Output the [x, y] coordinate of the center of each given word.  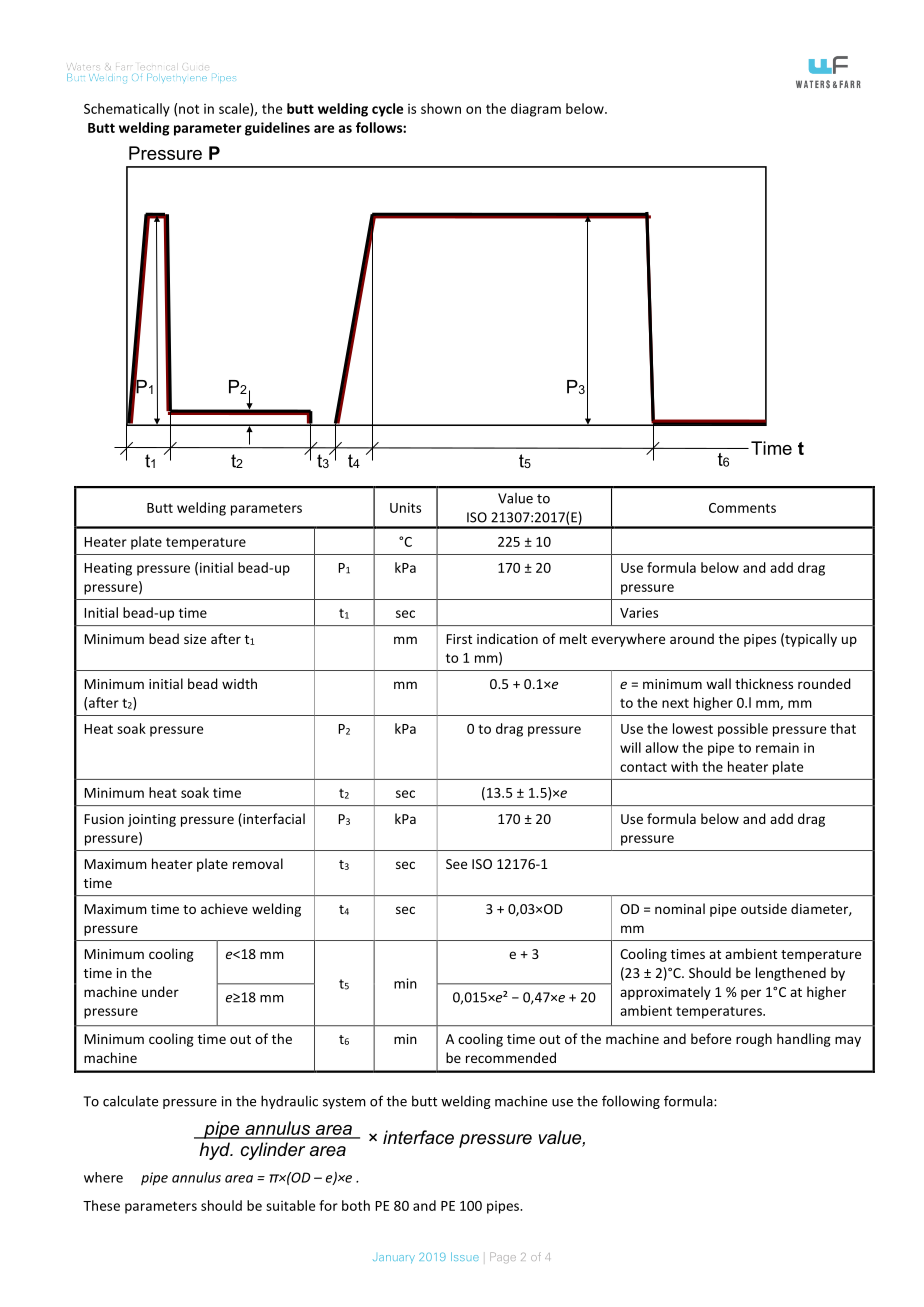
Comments [742, 508]
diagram [536, 110]
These [101, 1205]
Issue [465, 1256]
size [195, 639]
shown [441, 108]
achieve [224, 908]
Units [405, 507]
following [631, 1102]
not [189, 109]
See [456, 864]
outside [764, 908]
